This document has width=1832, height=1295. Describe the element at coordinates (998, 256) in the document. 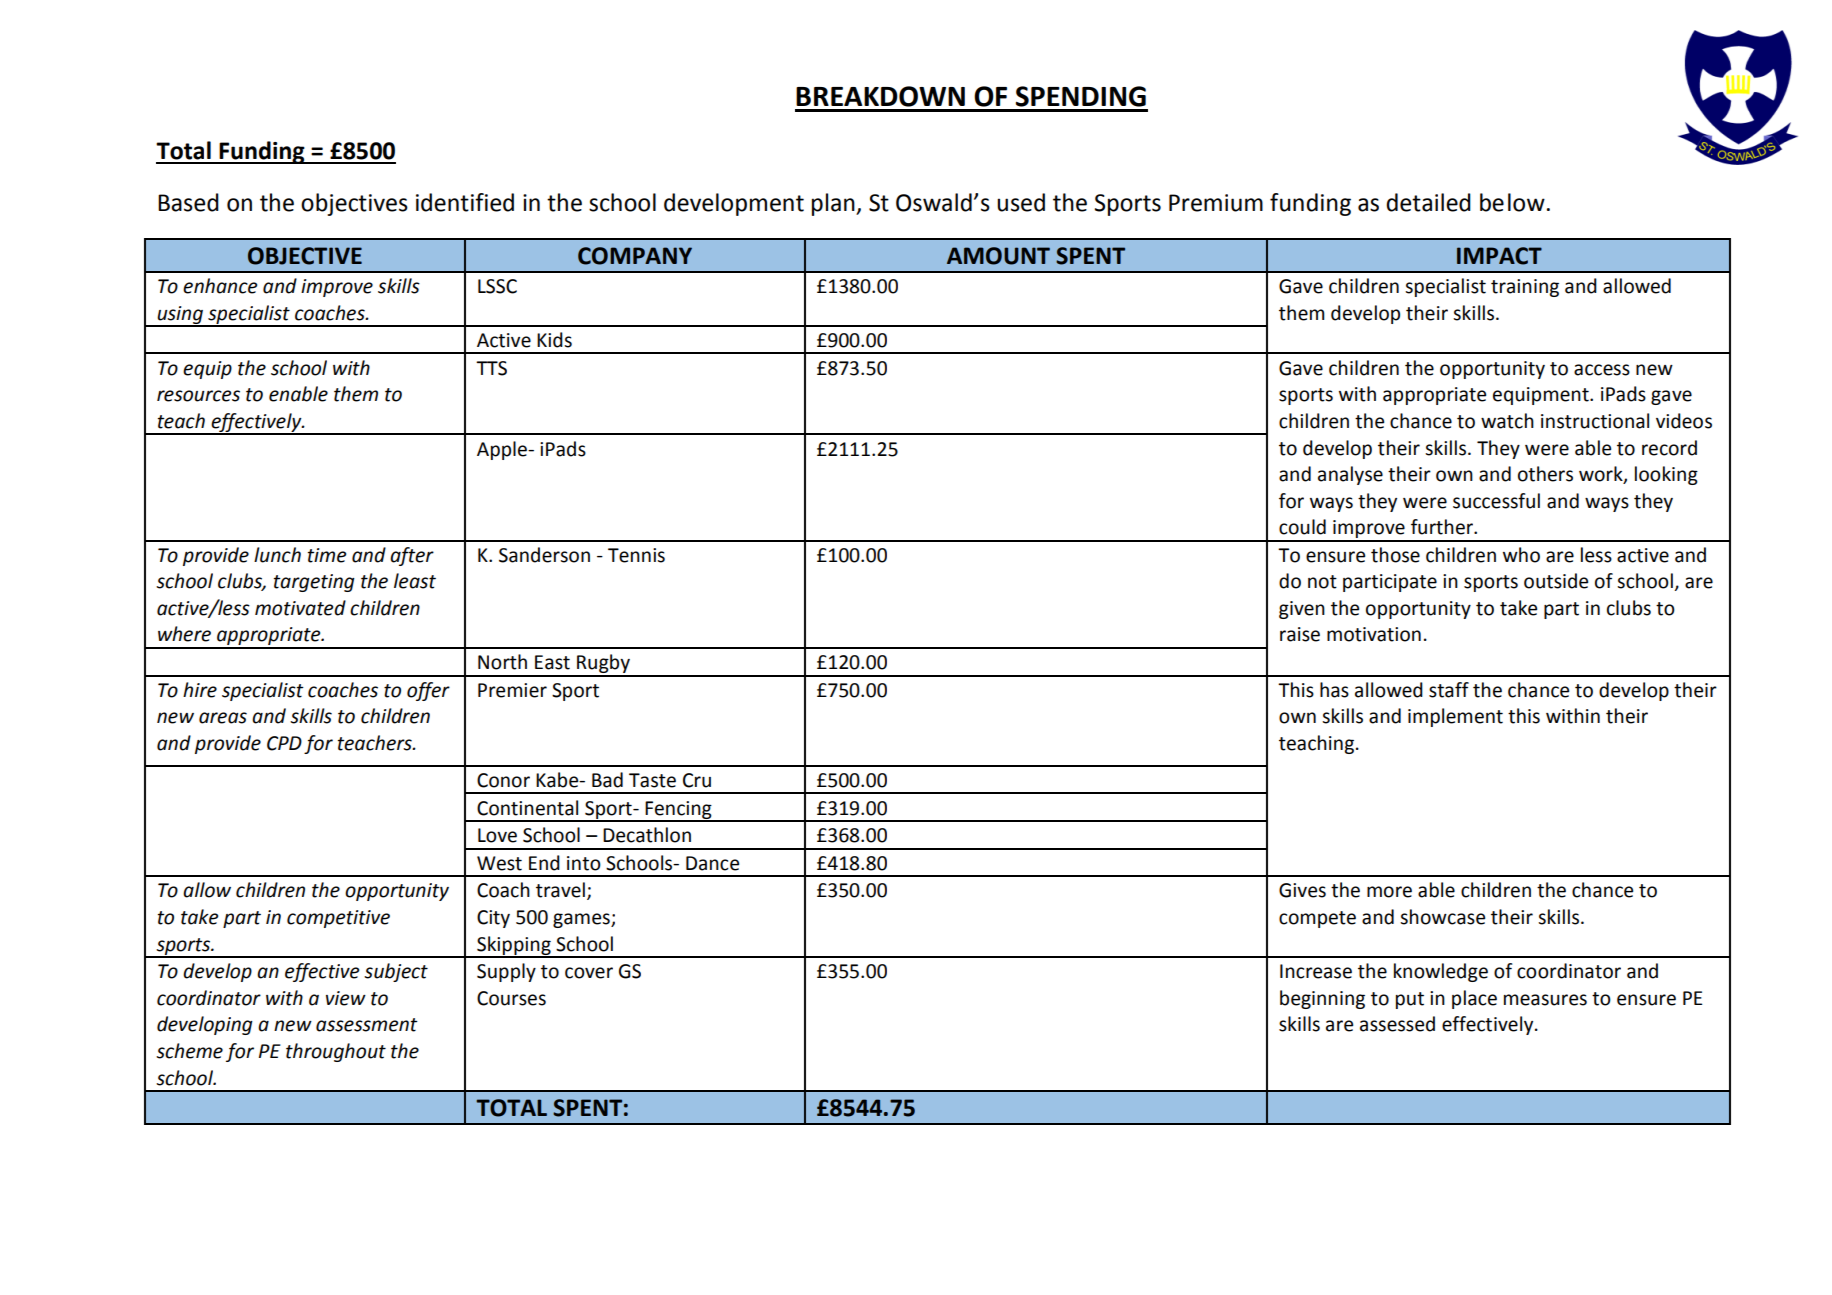

I see `AMOUNT` at that location.
